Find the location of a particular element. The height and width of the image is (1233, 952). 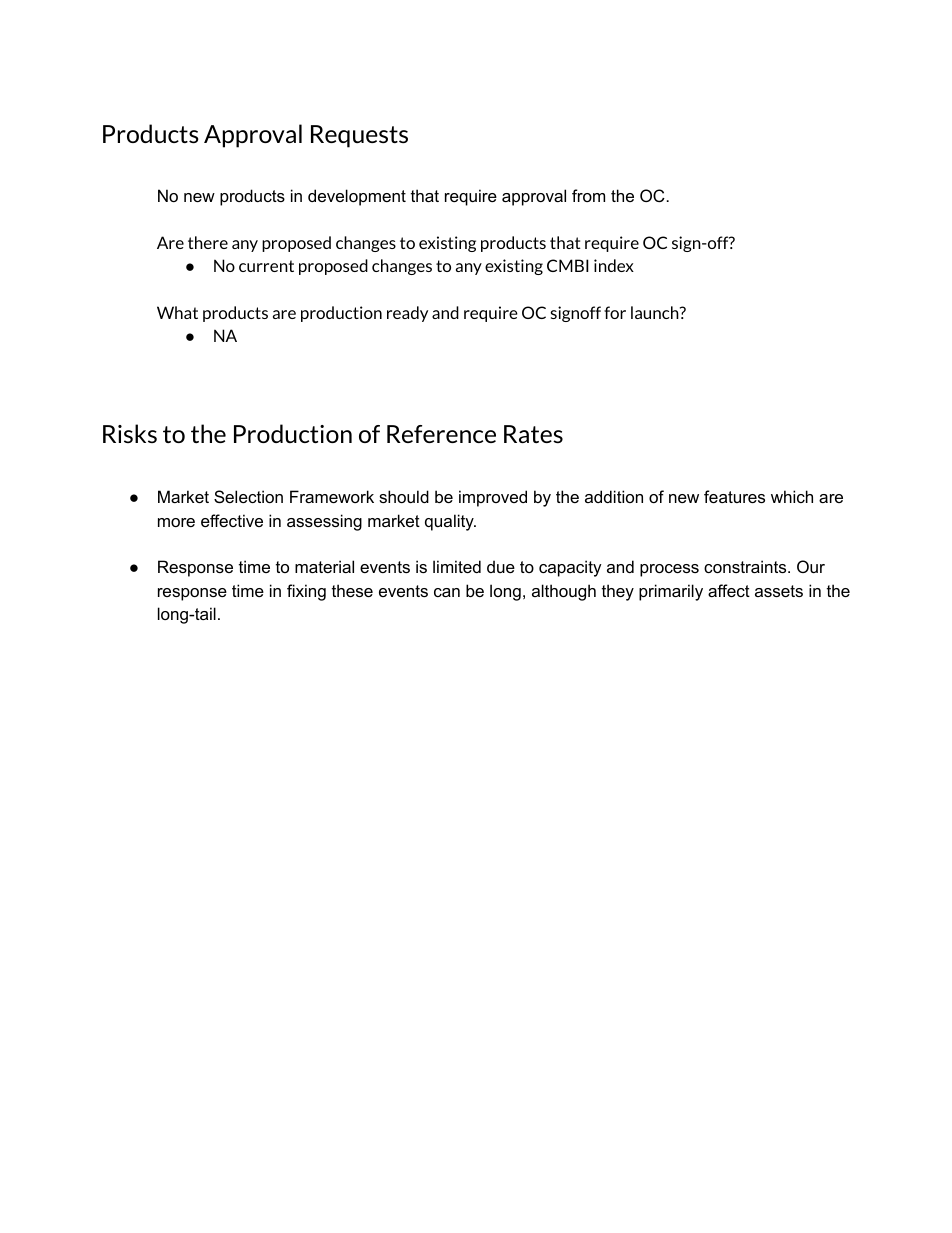

What is located at coordinates (177, 312).
